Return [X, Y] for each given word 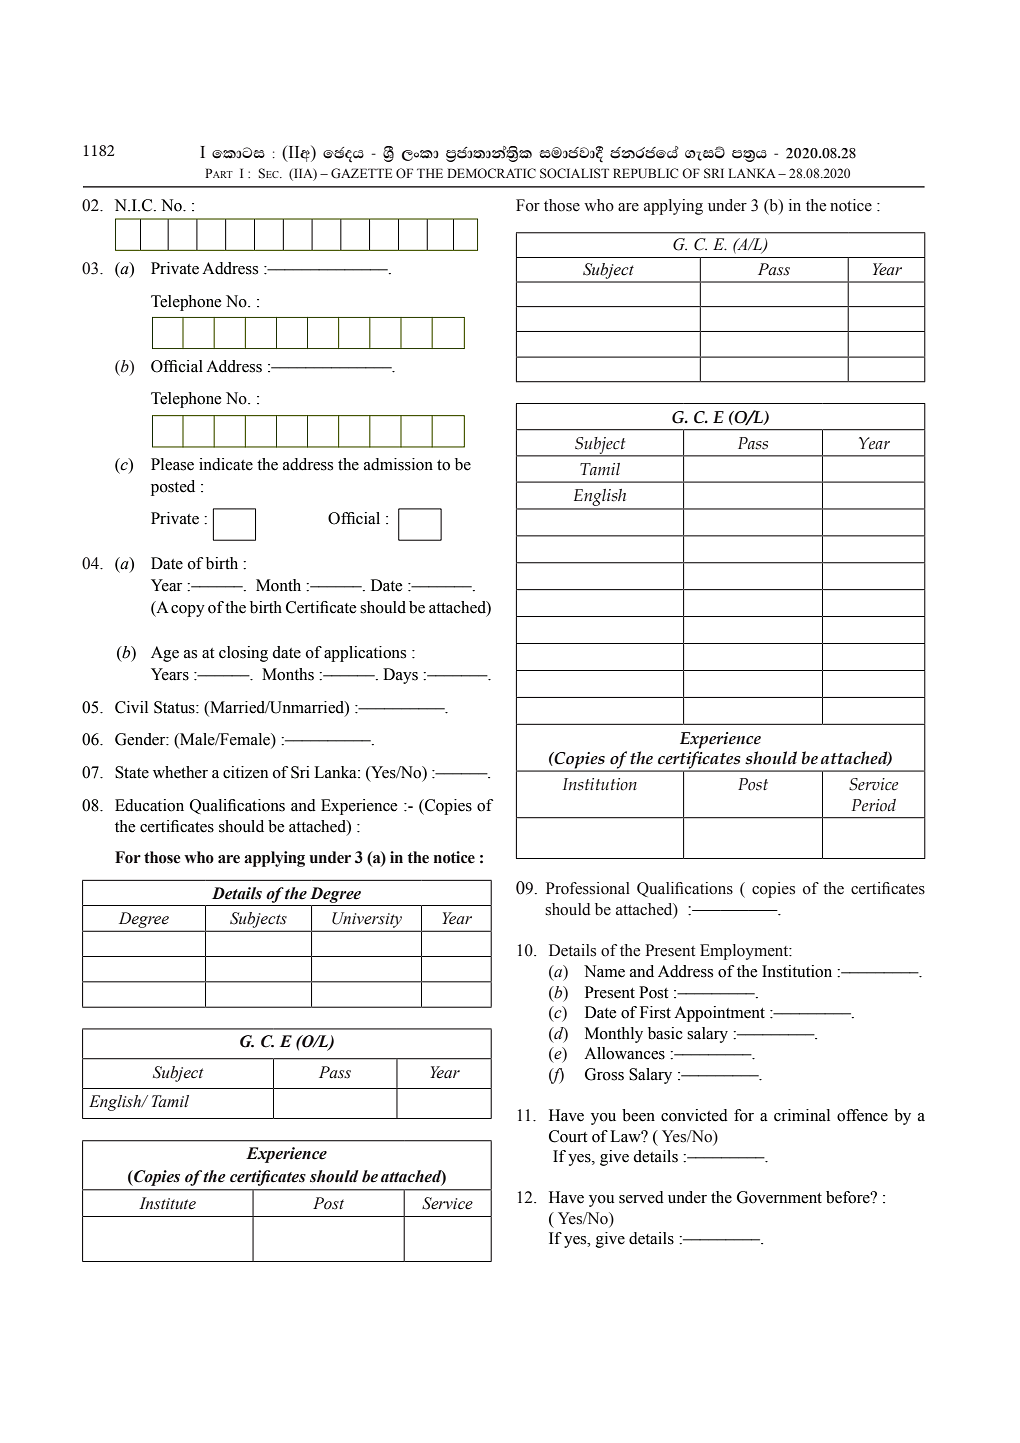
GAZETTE [361, 173]
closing [243, 654]
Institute [167, 1203]
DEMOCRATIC [491, 173]
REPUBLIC [645, 173]
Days [400, 676]
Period [874, 805]
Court [568, 1136]
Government [779, 1197]
